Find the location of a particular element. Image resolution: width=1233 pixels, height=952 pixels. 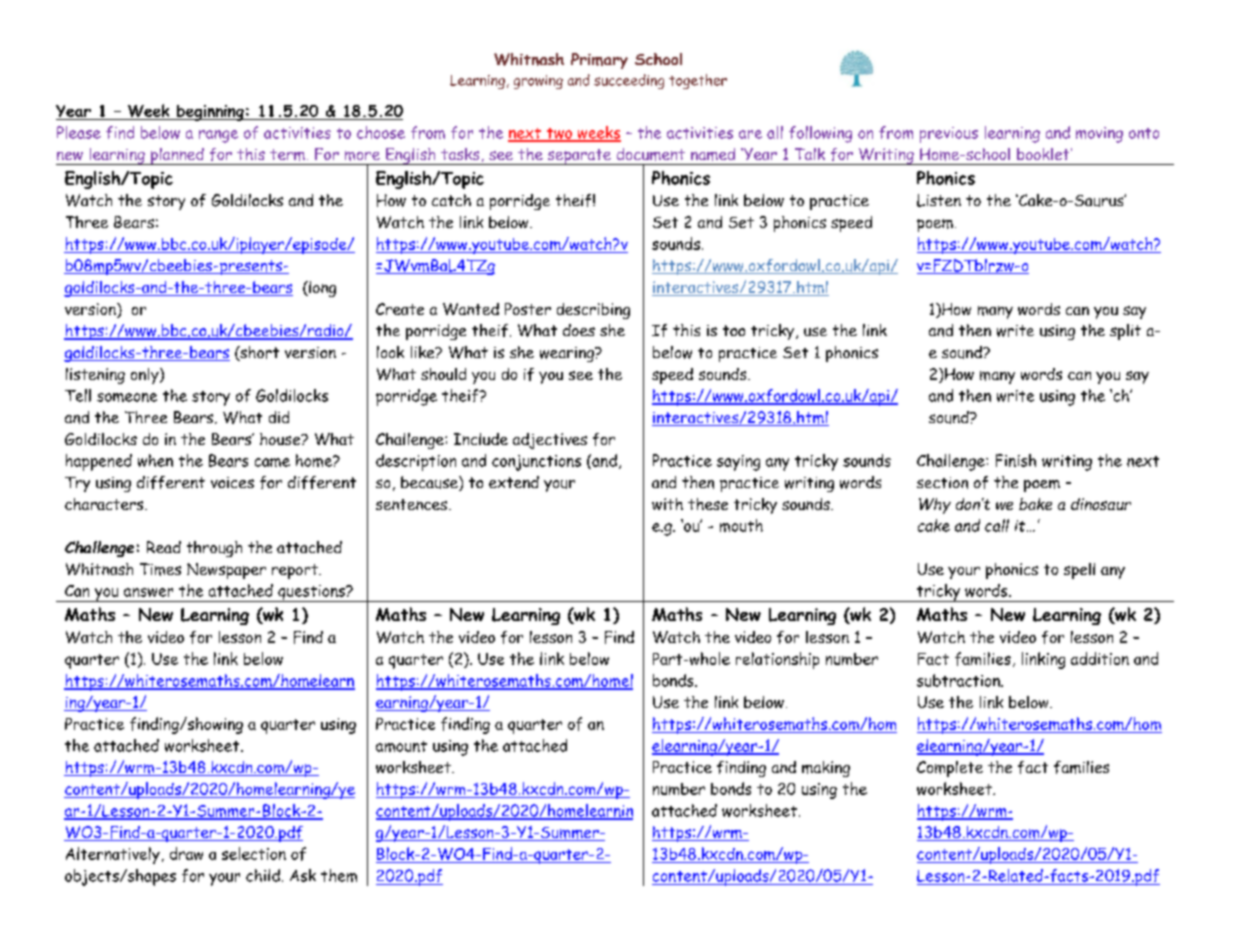

beginning is located at coordinates (210, 113).
